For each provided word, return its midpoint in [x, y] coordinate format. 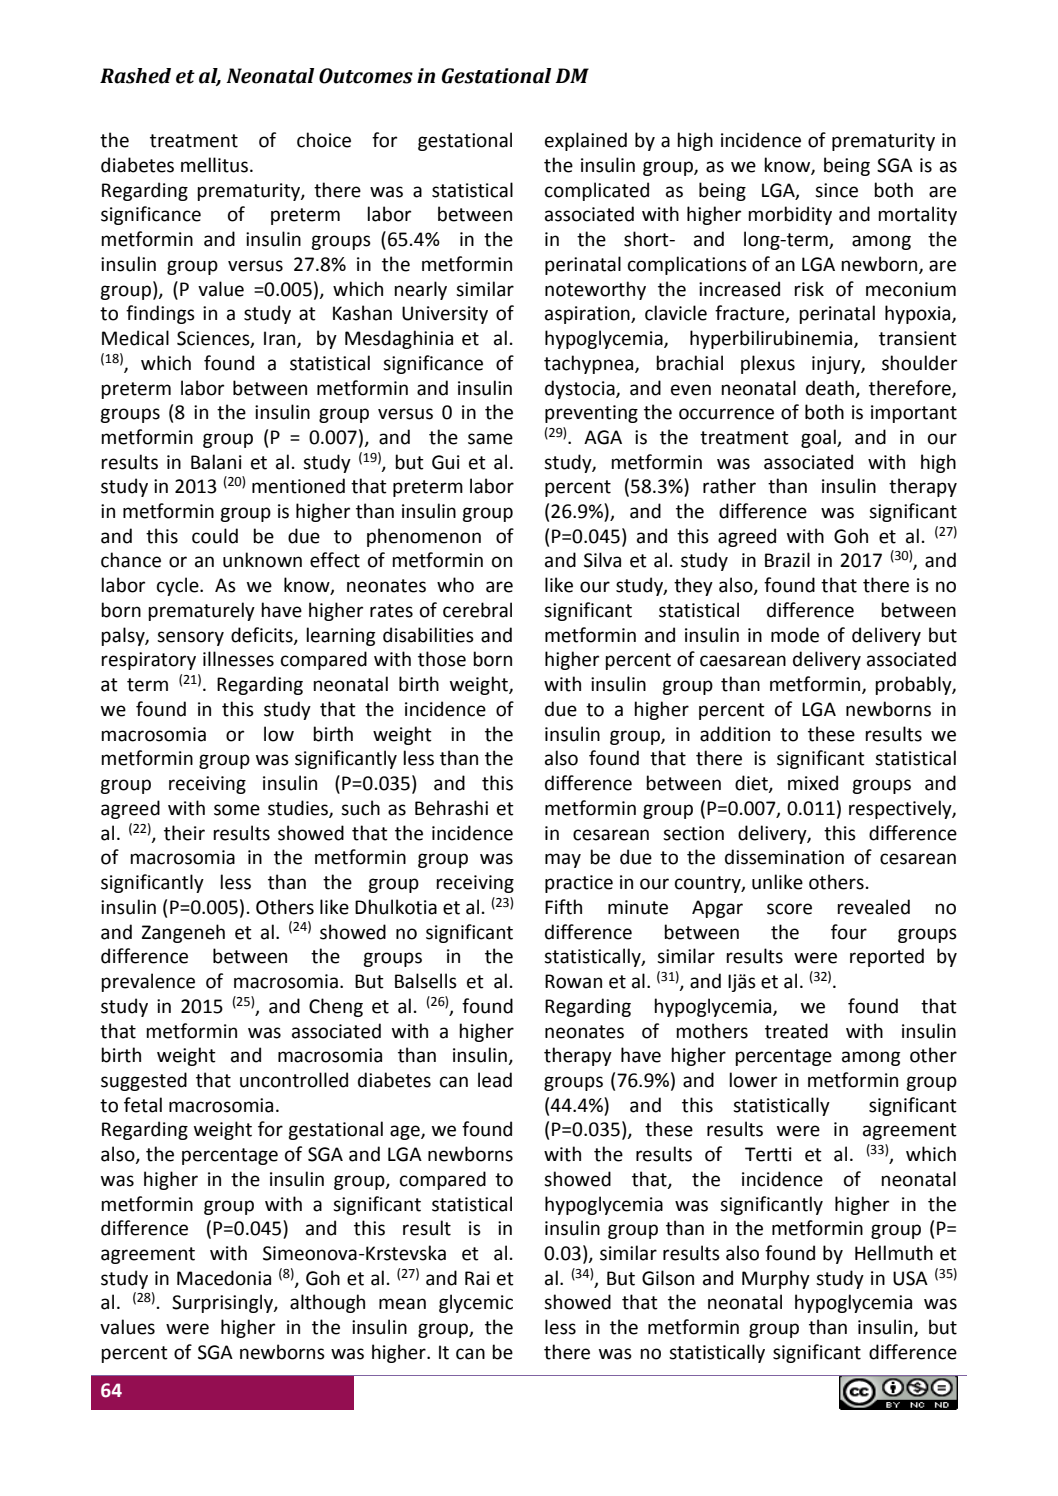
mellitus [214, 165]
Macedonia [224, 1278]
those [442, 659]
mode [795, 635]
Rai [477, 1278]
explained [586, 141]
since [836, 190]
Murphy [776, 1279]
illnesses [238, 659]
